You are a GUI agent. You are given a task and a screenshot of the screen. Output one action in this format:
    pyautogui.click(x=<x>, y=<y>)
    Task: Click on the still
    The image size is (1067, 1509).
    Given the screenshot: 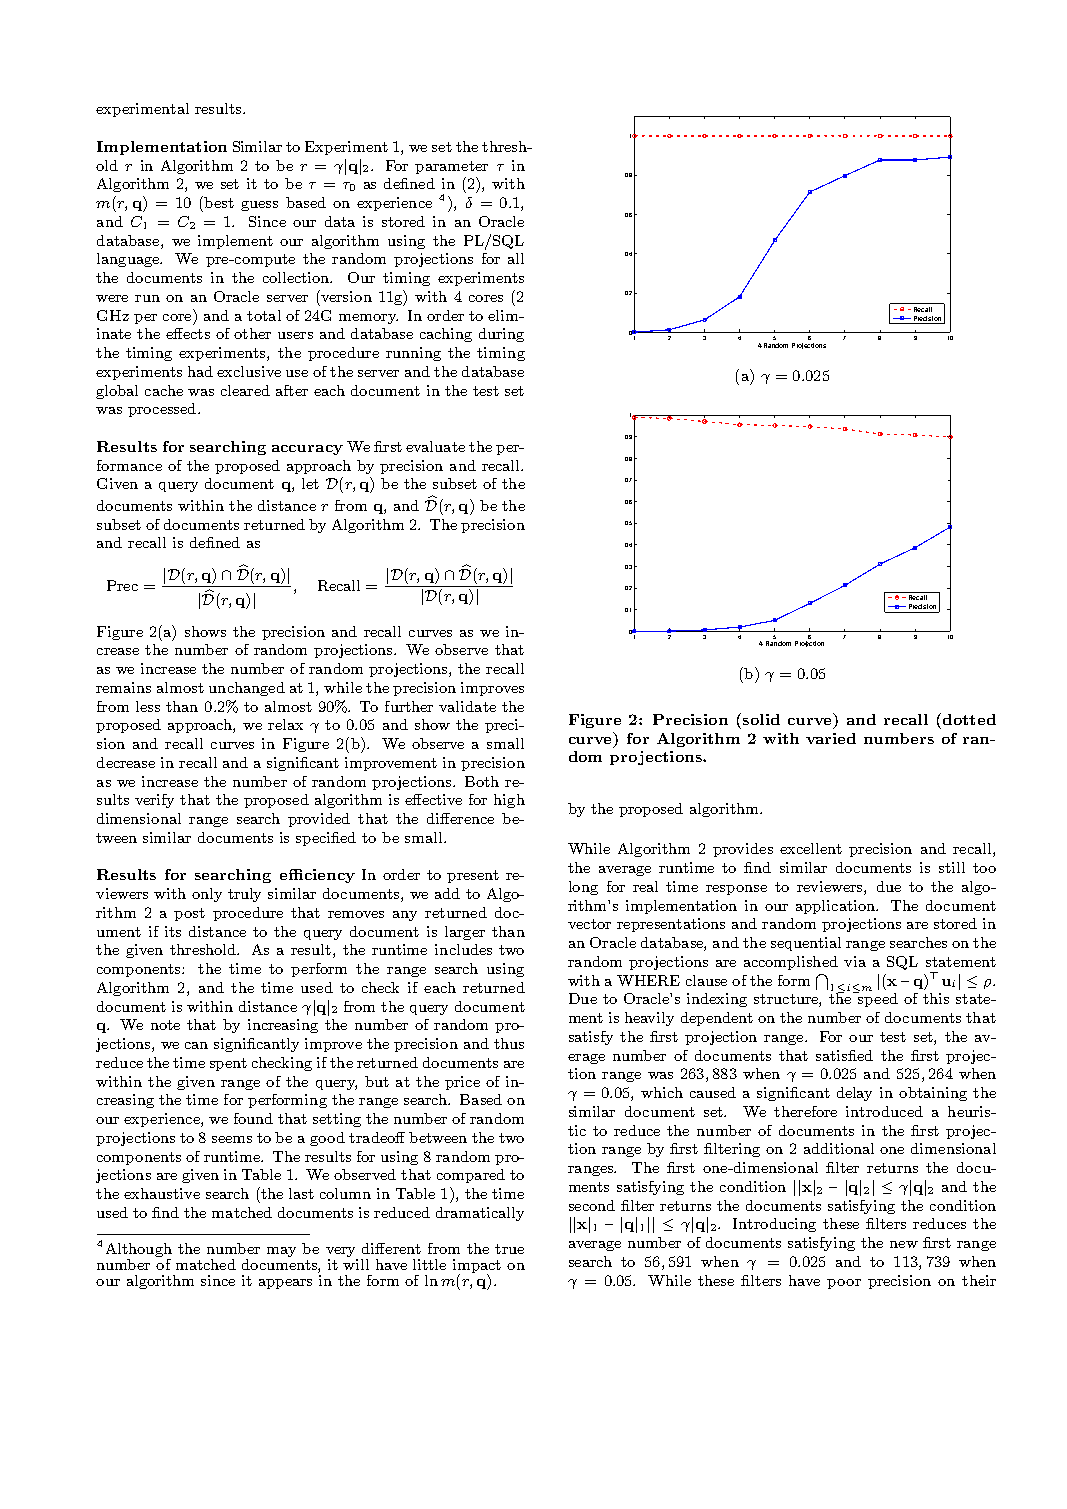 What is the action you would take?
    pyautogui.click(x=952, y=867)
